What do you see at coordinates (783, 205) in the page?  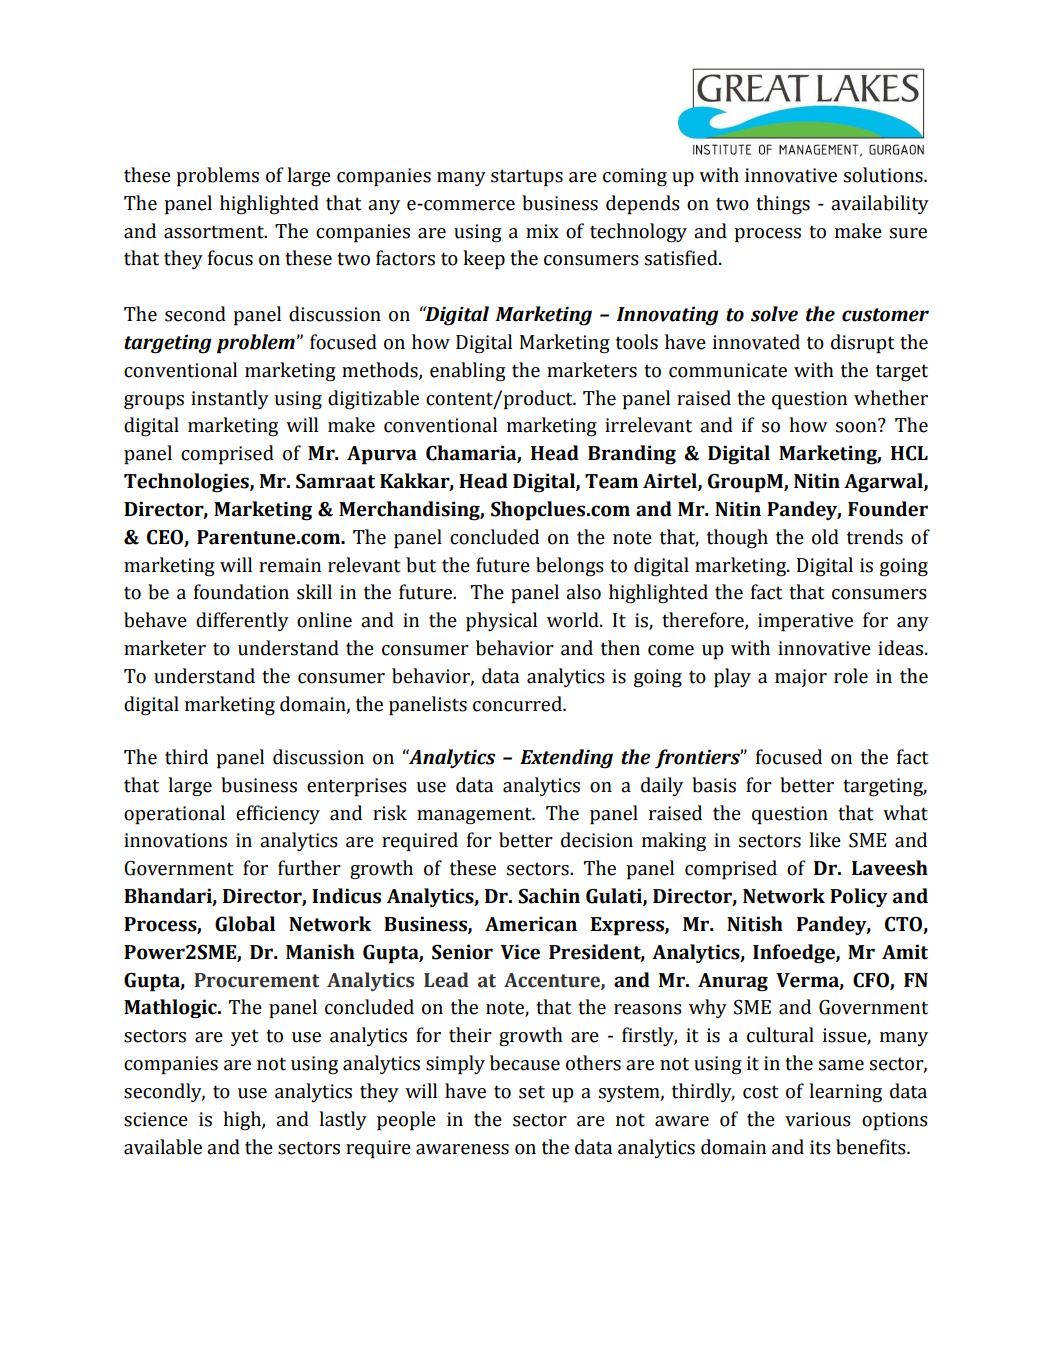 I see `things` at bounding box center [783, 205].
